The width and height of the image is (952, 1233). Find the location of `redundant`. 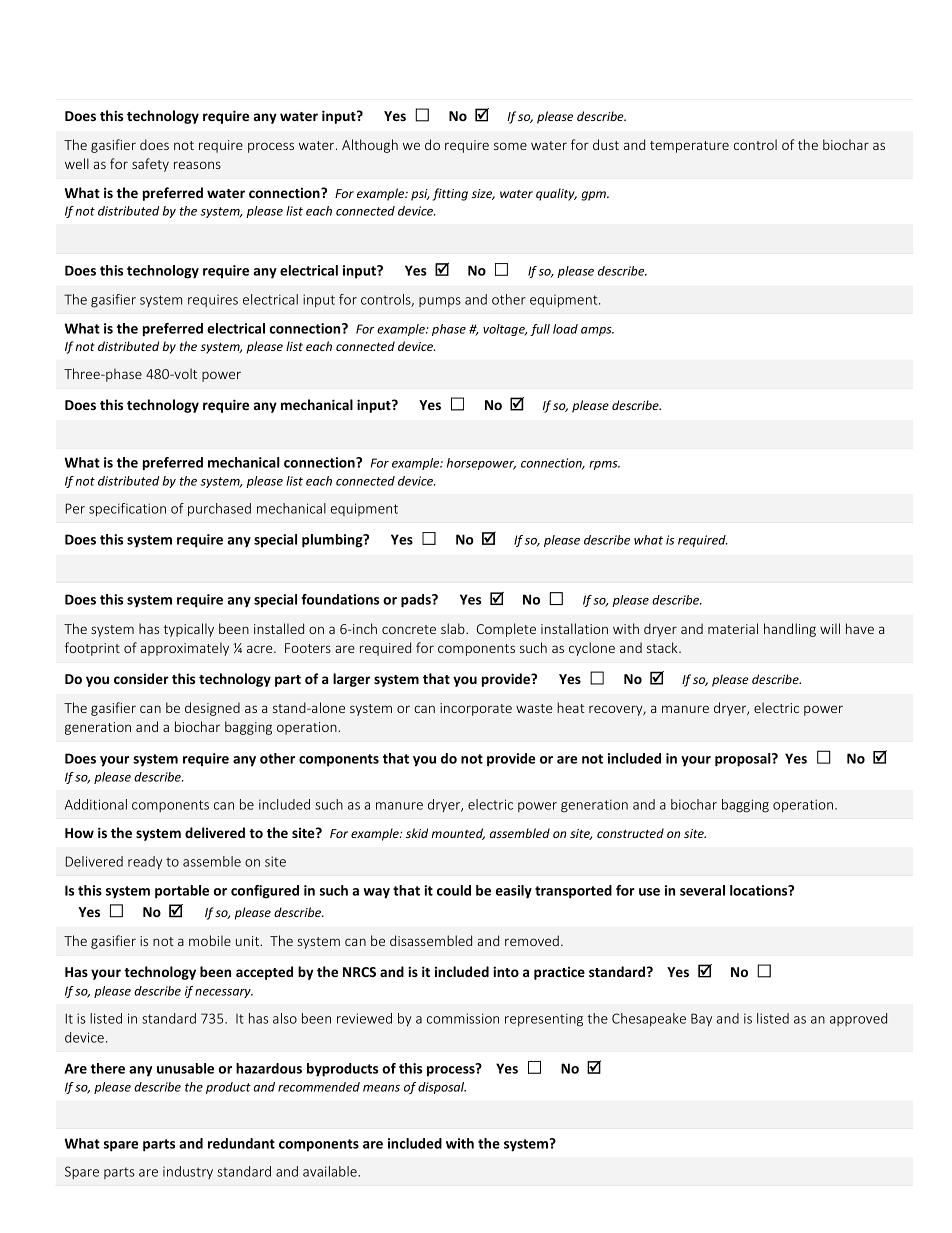

redundant is located at coordinates (241, 1143).
